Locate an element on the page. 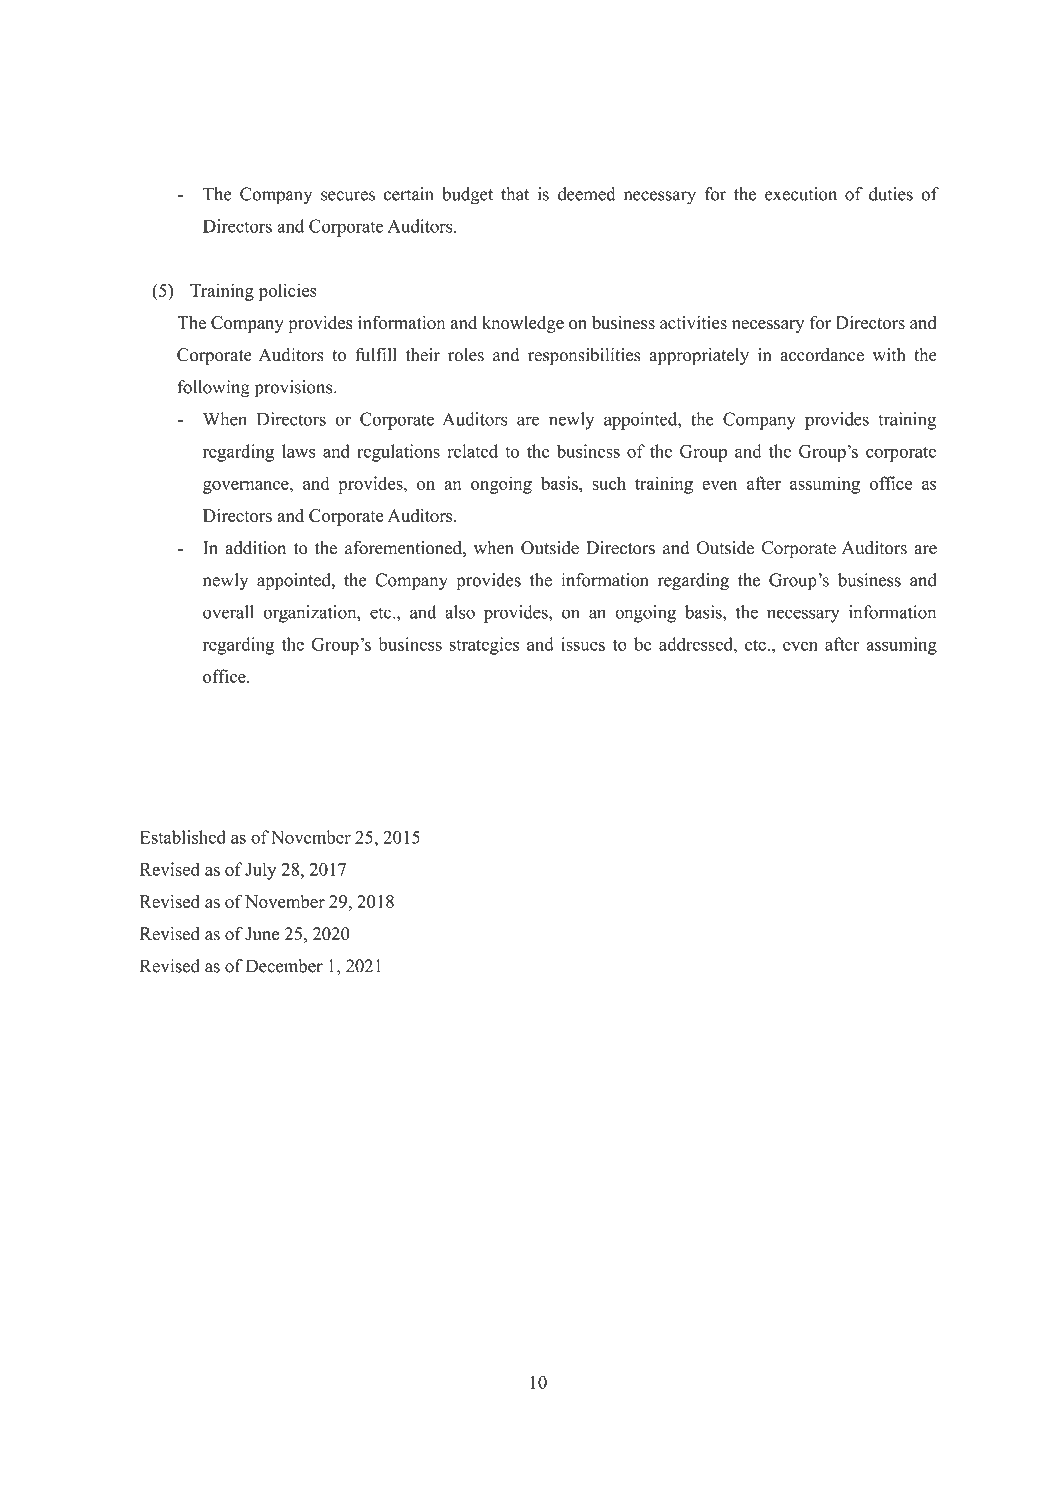 This image has width=1063, height=1504. such is located at coordinates (609, 483).
